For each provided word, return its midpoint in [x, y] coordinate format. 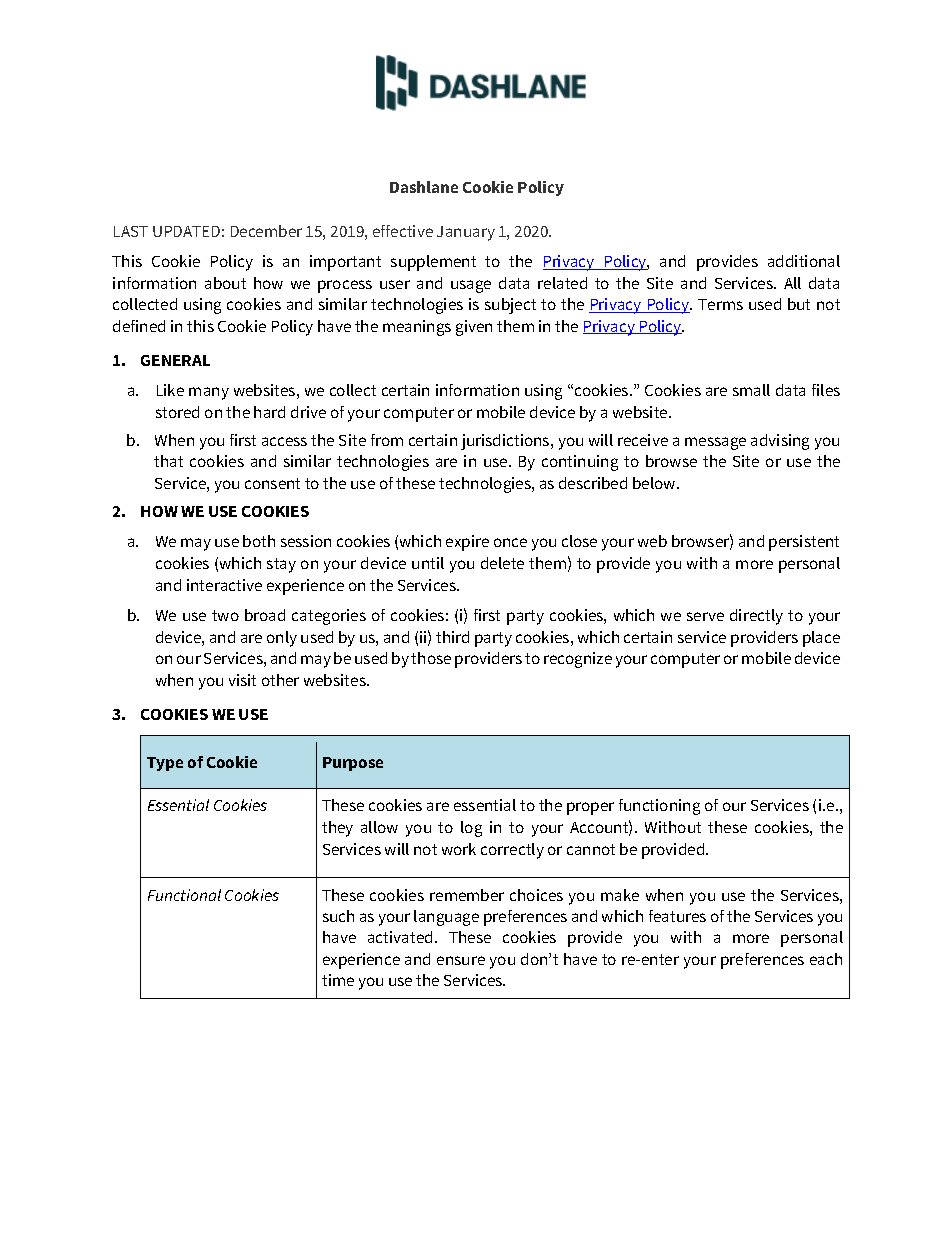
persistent [804, 543]
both [259, 541]
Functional [184, 895]
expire [467, 543]
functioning [659, 807]
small [751, 390]
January [466, 233]
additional [804, 261]
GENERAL [175, 360]
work [459, 849]
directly [756, 617]
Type [165, 764]
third [452, 637]
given [474, 328]
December [266, 231]
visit [242, 680]
